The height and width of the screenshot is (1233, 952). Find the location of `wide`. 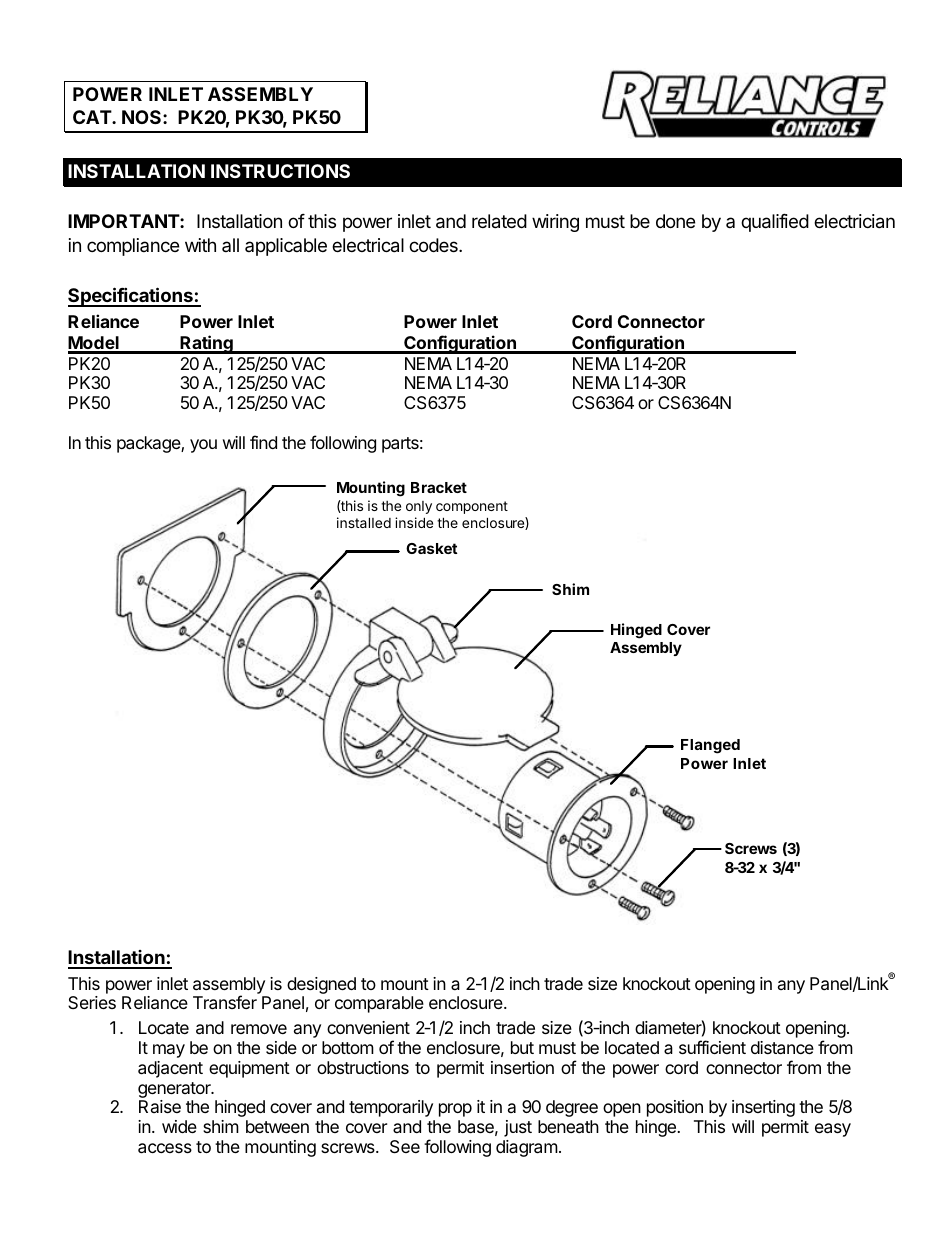

wide is located at coordinates (179, 1126).
